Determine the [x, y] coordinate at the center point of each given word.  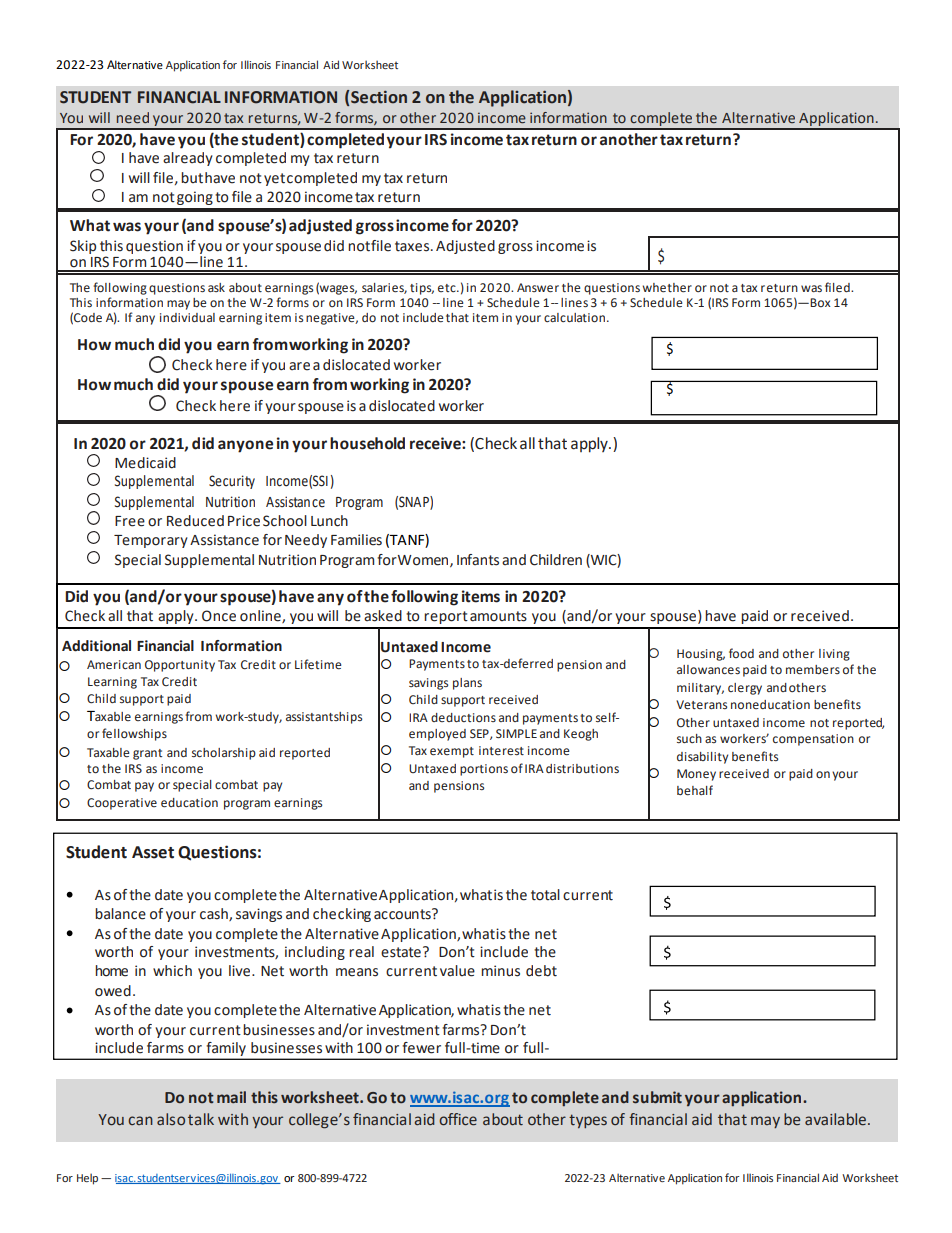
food [741, 653]
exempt [452, 752]
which [172, 971]
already [188, 159]
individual [187, 317]
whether [667, 288]
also [171, 1119]
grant [147, 754]
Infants [478, 560]
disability [702, 758]
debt [541, 971]
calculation [574, 318]
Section [379, 97]
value [457, 971]
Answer [538, 288]
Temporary [151, 541]
